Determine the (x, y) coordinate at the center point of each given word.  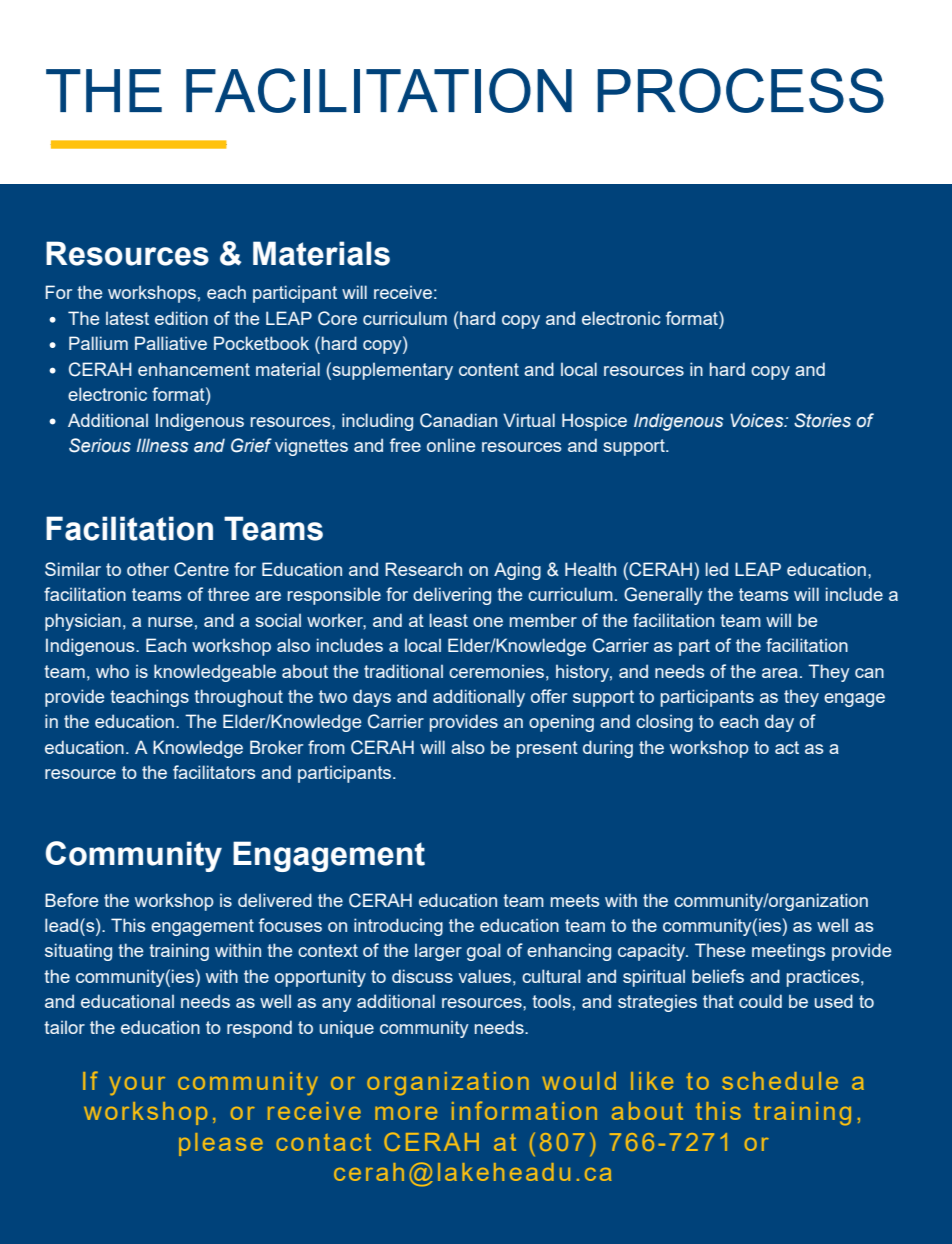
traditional (403, 671)
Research (423, 569)
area (780, 673)
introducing (398, 927)
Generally (663, 596)
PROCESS (740, 90)
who (112, 671)
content (489, 369)
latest (127, 318)
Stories (822, 420)
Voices (758, 420)
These (720, 950)
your (137, 1086)
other (148, 569)
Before (71, 900)
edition (181, 318)
